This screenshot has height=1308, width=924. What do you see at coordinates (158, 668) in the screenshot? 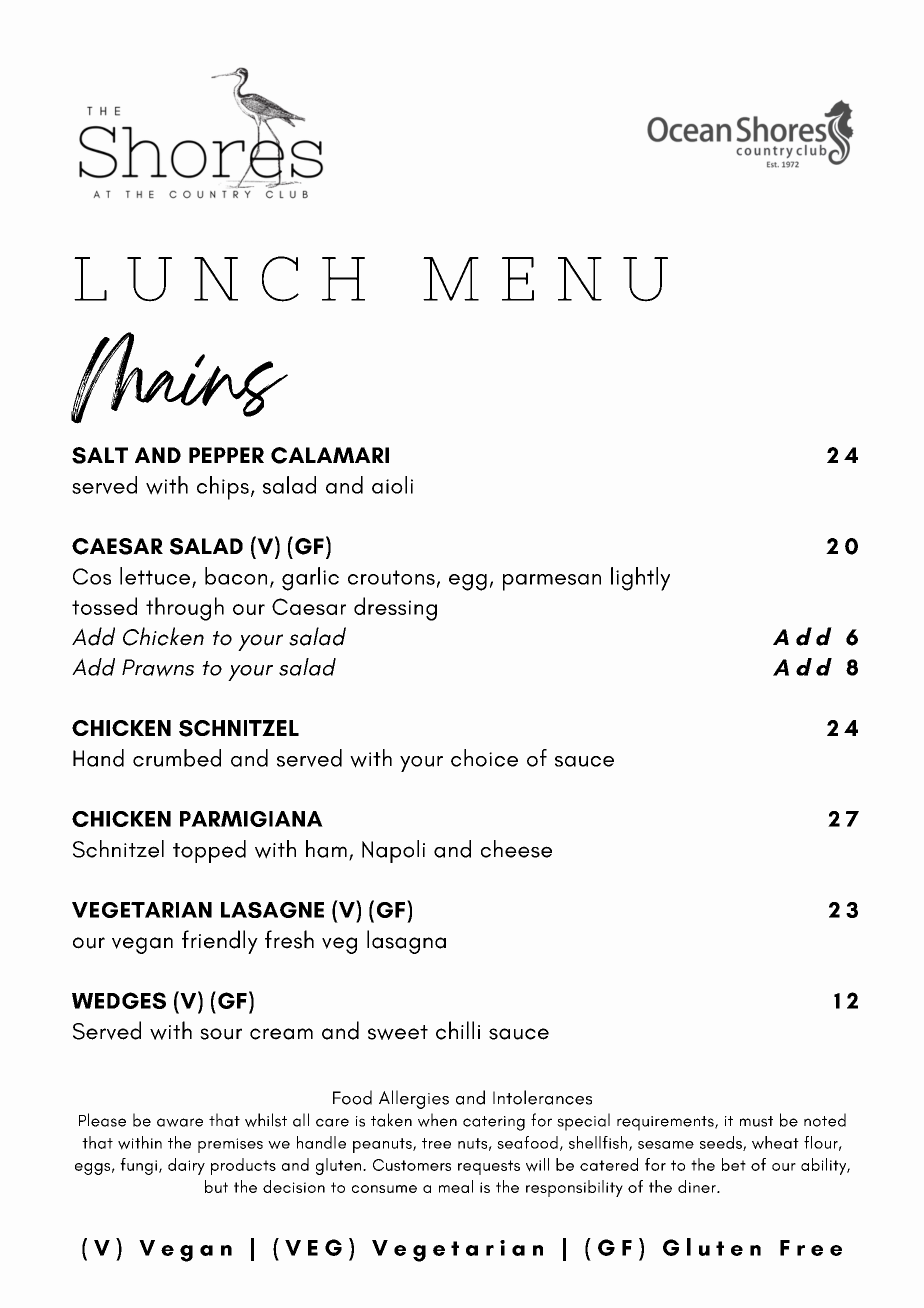
I see `Prawns` at bounding box center [158, 668].
